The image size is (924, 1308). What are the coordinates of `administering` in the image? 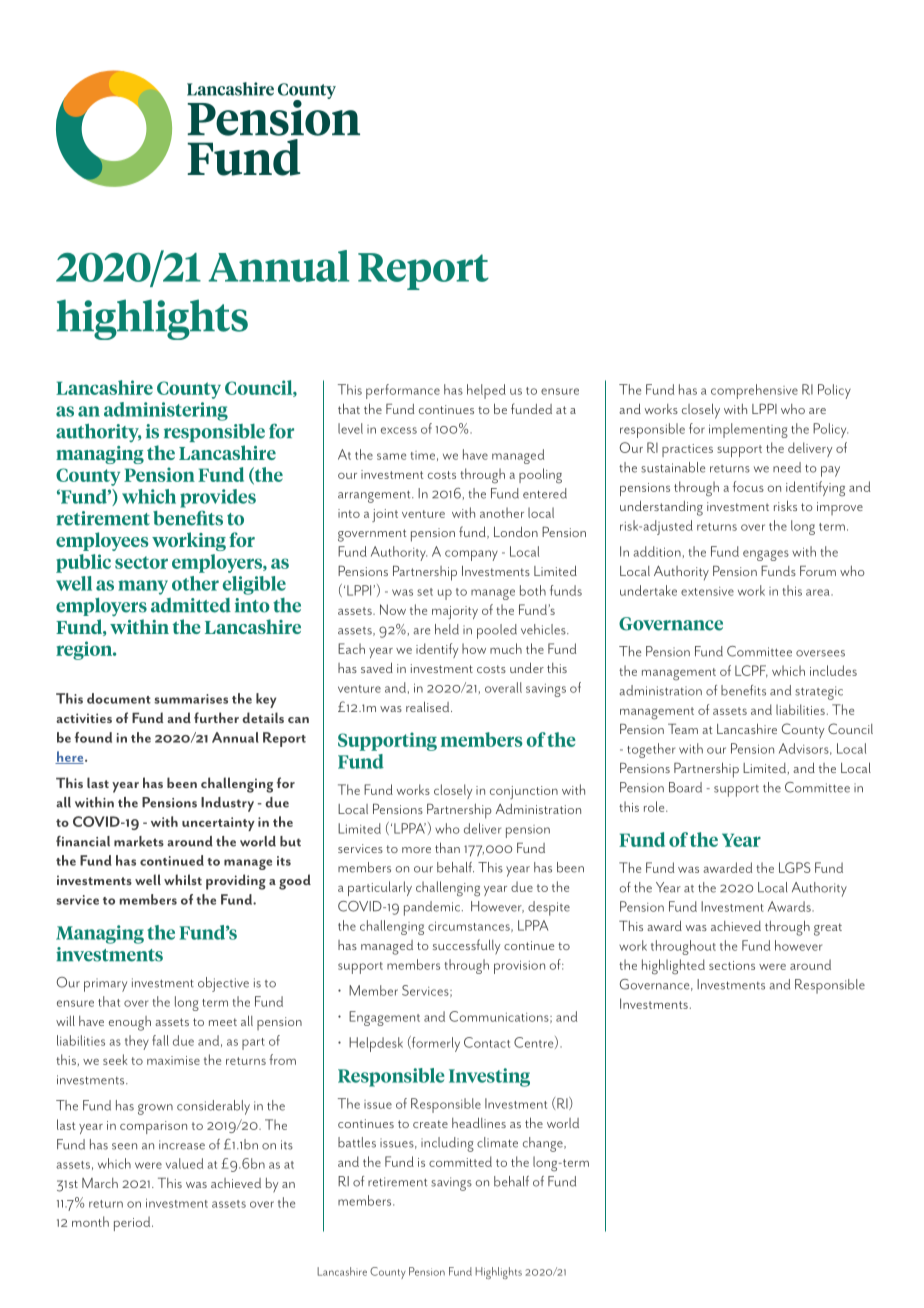 It's located at (166, 411).
